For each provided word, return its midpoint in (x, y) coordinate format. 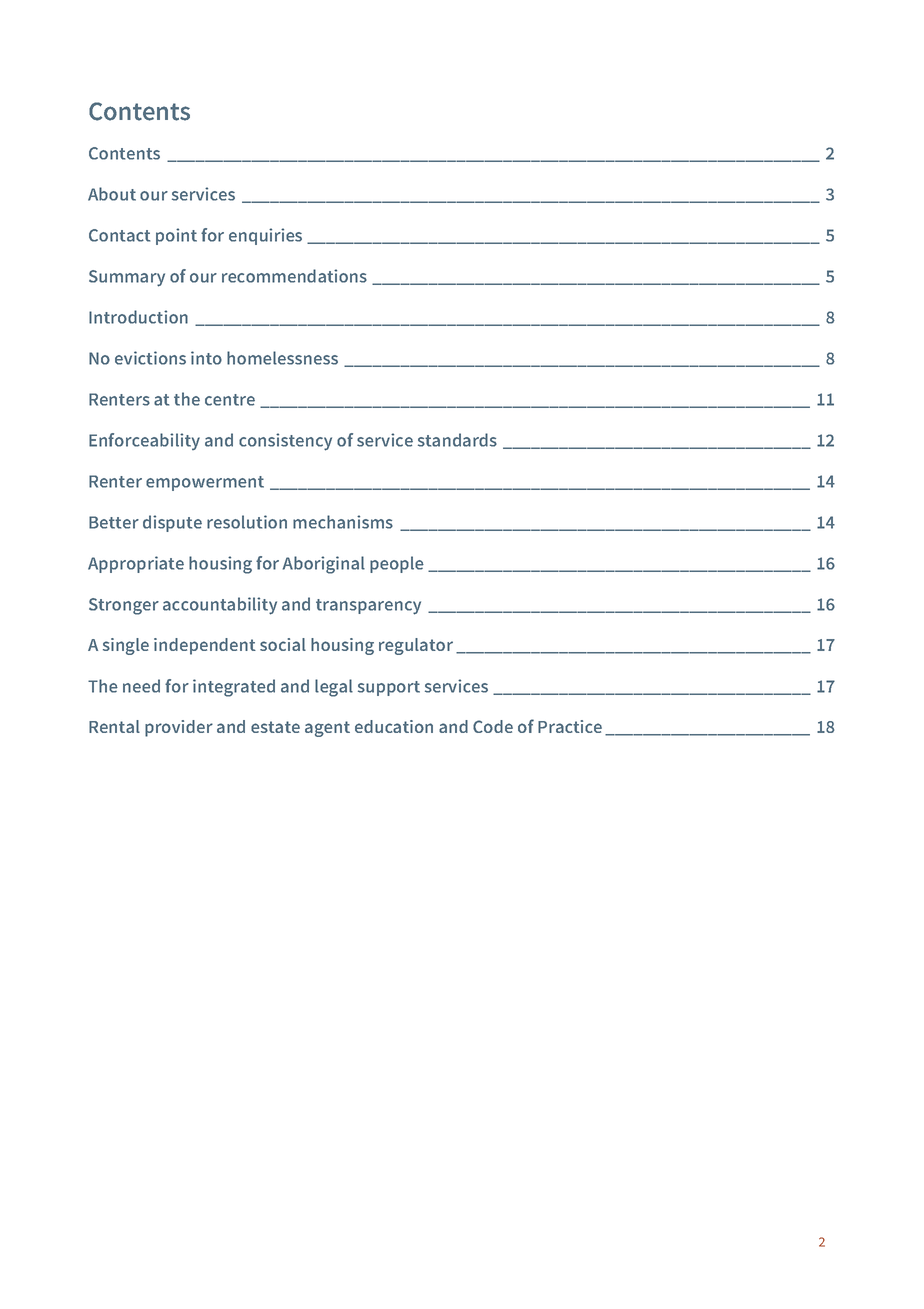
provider (179, 728)
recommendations (294, 276)
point (176, 236)
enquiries (265, 236)
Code (493, 726)
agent (327, 729)
